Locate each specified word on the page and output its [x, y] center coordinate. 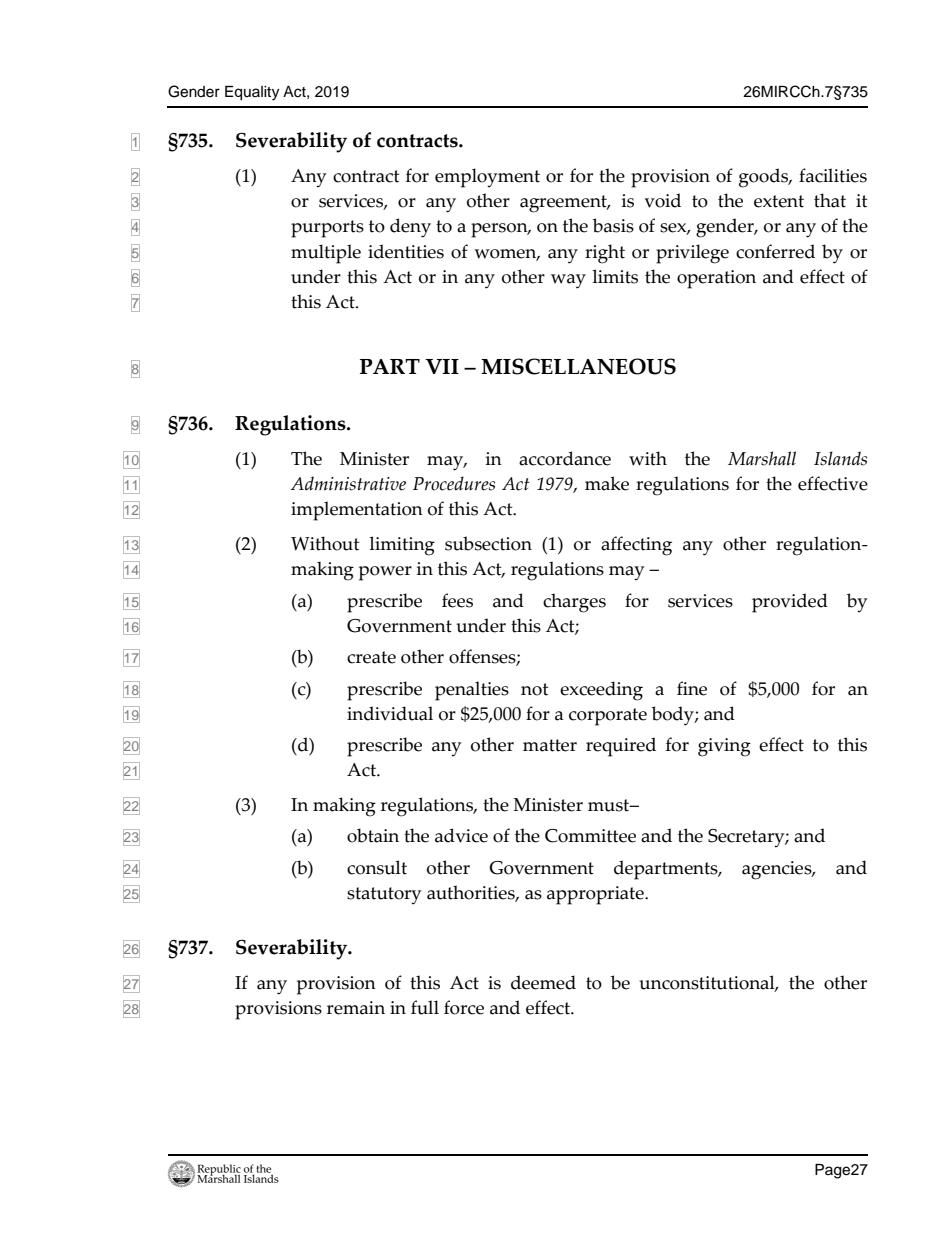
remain [356, 1008]
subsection [488, 543]
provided [790, 603]
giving [724, 747]
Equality [252, 93]
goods [765, 178]
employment [487, 178]
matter [550, 745]
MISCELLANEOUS [578, 366]
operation [716, 279]
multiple [326, 254]
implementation [357, 511]
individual [390, 713]
